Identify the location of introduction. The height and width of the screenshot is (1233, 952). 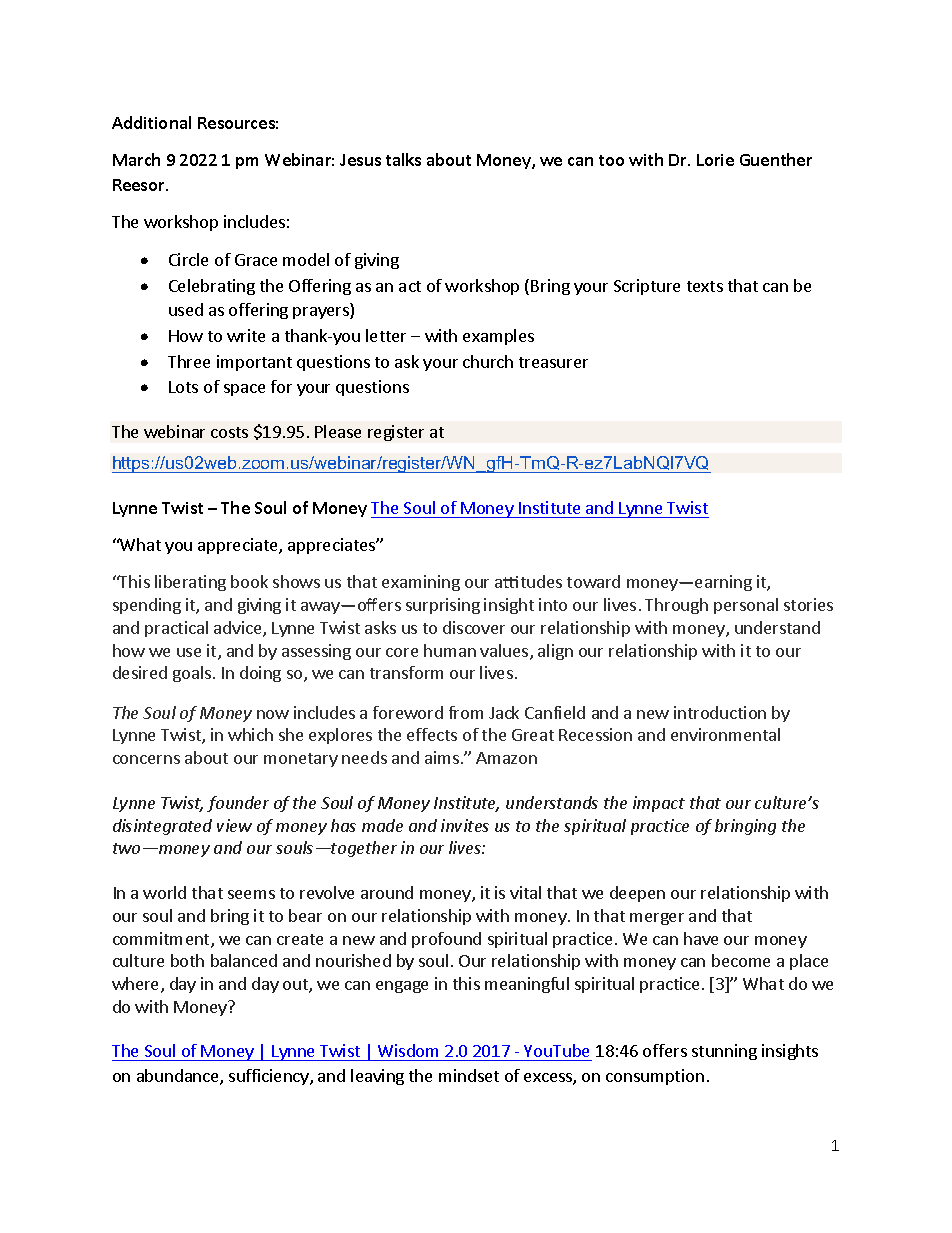
(720, 712).
